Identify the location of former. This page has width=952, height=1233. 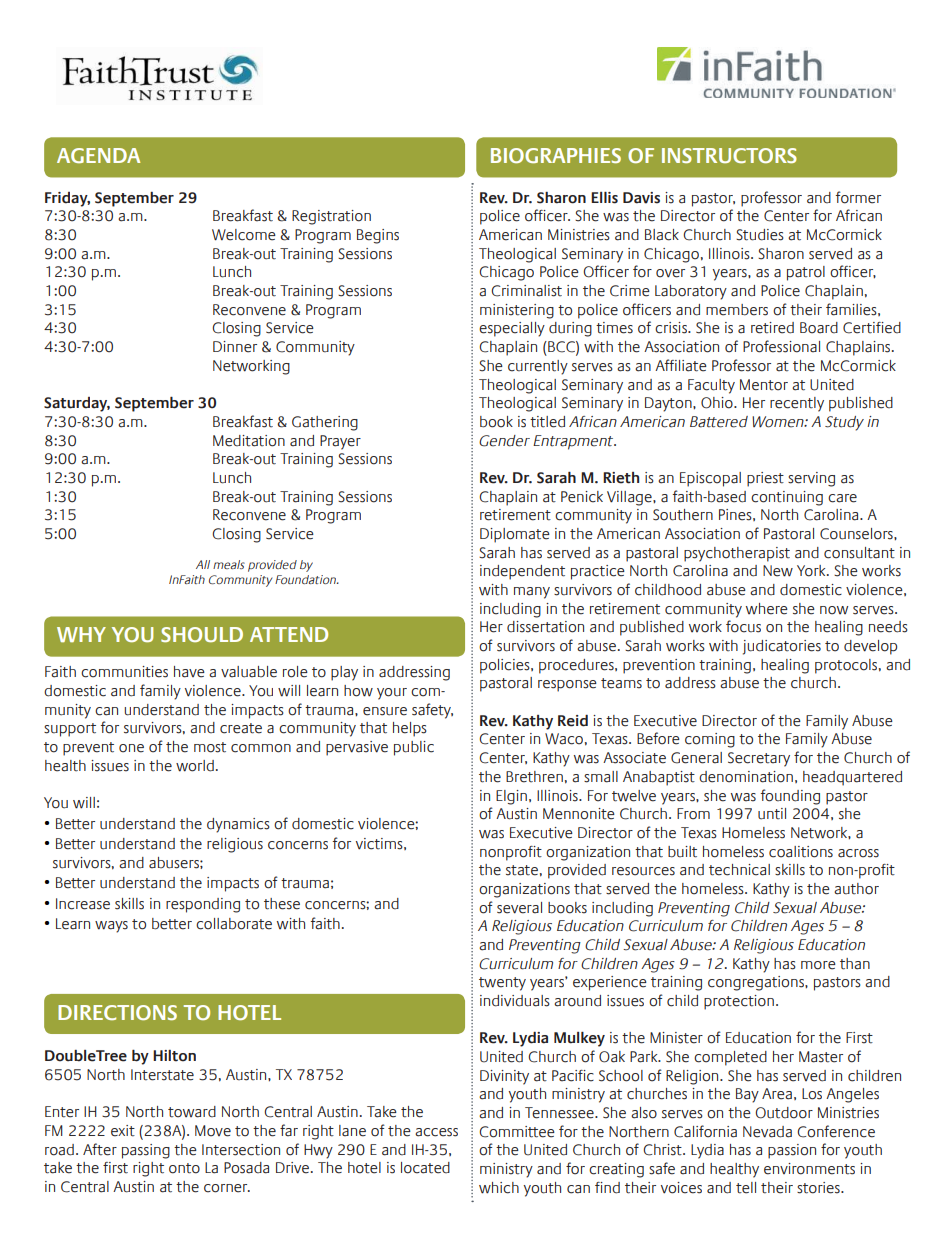
(858, 197).
